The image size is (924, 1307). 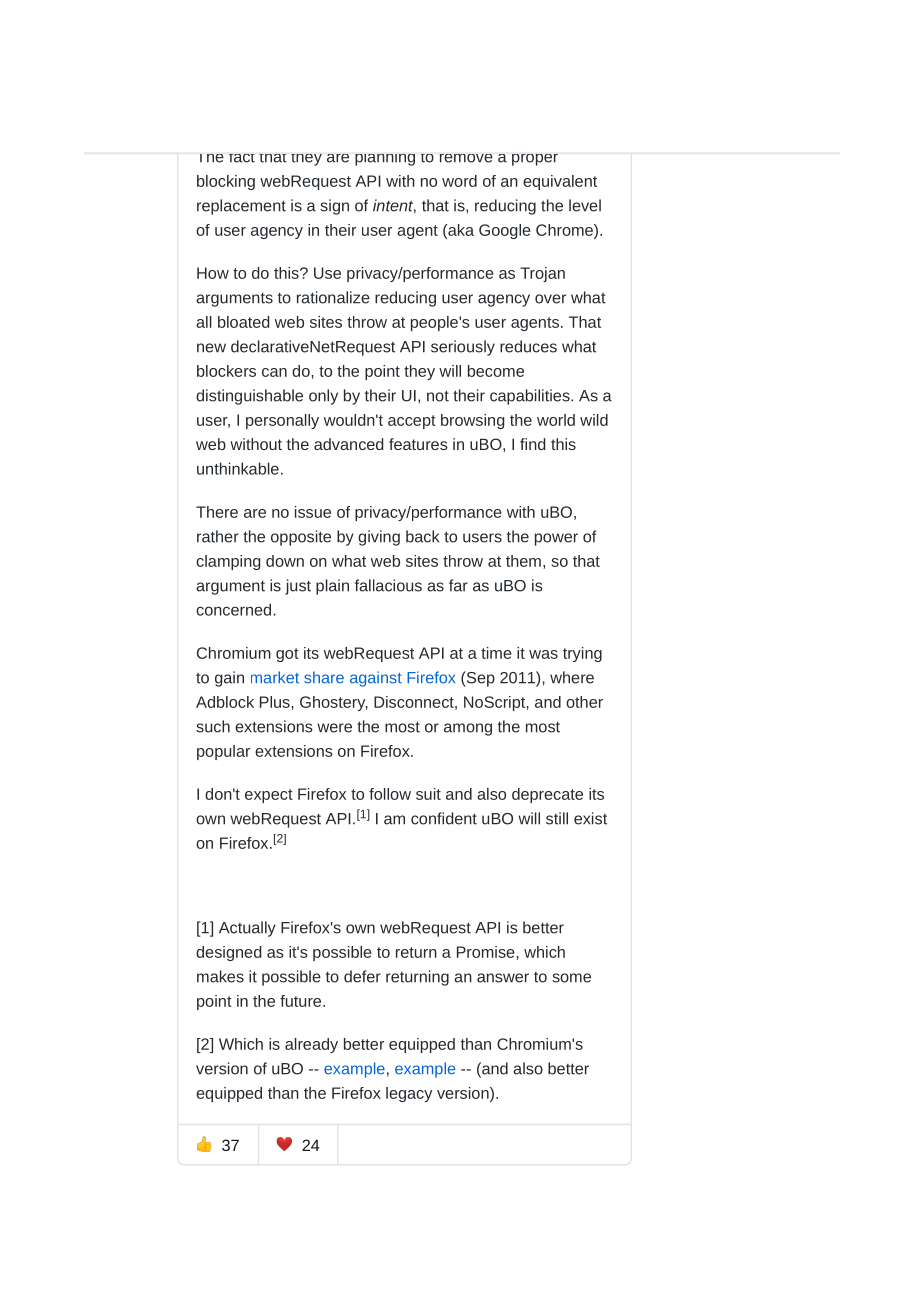 I want to click on already, so click(x=311, y=1045).
